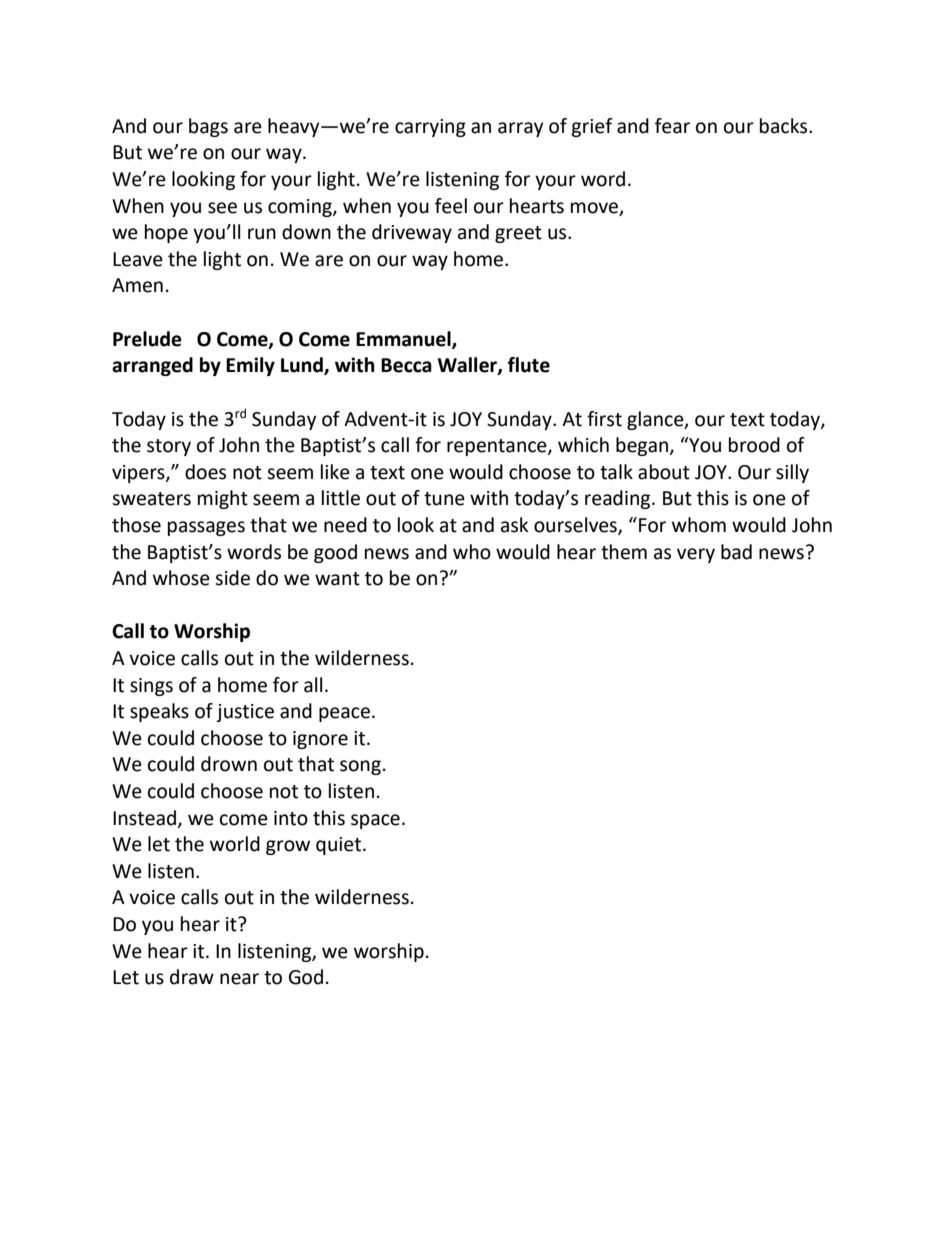  I want to click on space, so click(375, 821).
